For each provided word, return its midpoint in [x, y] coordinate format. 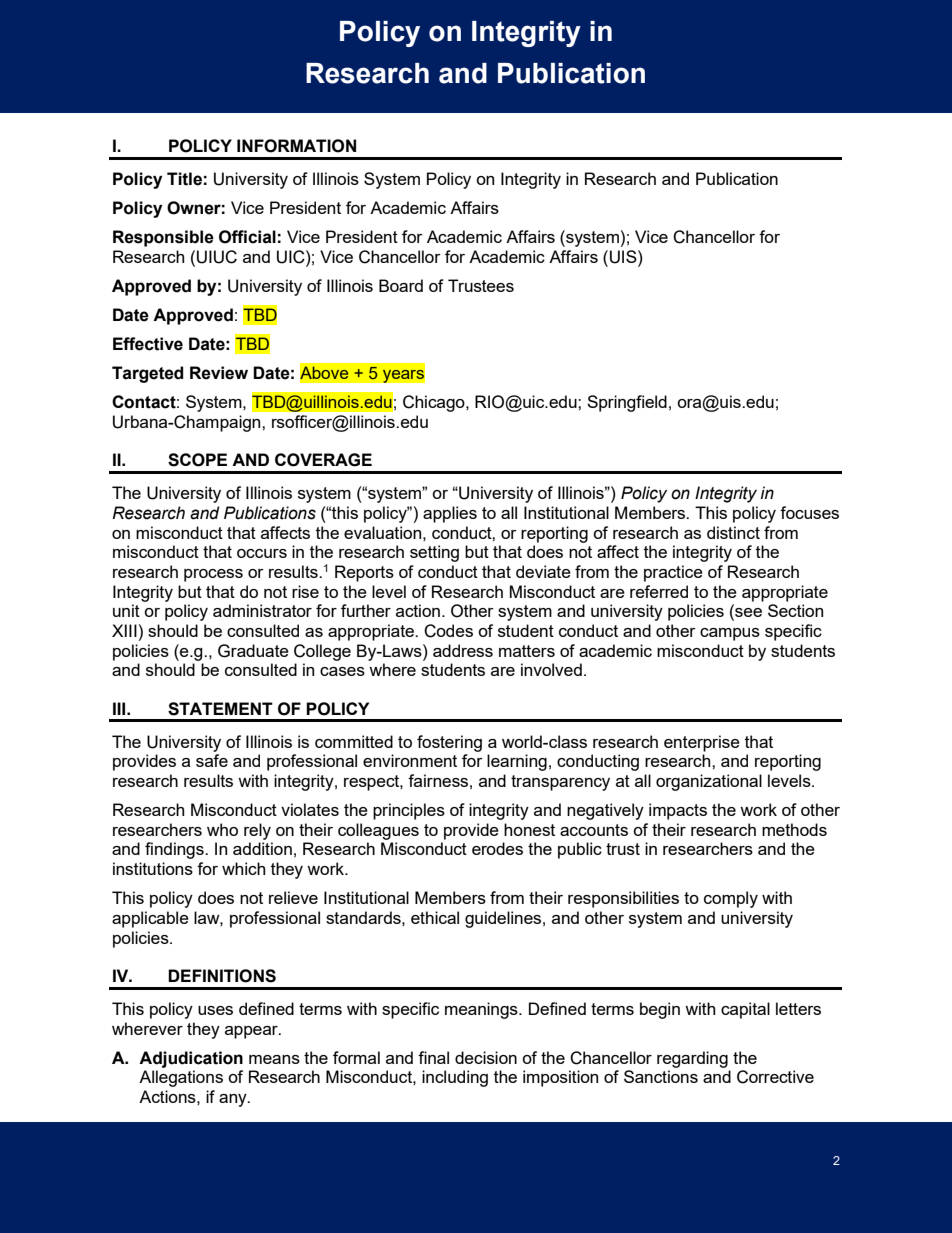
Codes [448, 631]
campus [730, 634]
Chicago [435, 403]
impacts [678, 811]
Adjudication [191, 1059]
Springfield [627, 403]
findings [175, 850]
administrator [262, 610]
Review [219, 373]
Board [401, 285]
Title [184, 179]
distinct [733, 532]
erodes [497, 848]
